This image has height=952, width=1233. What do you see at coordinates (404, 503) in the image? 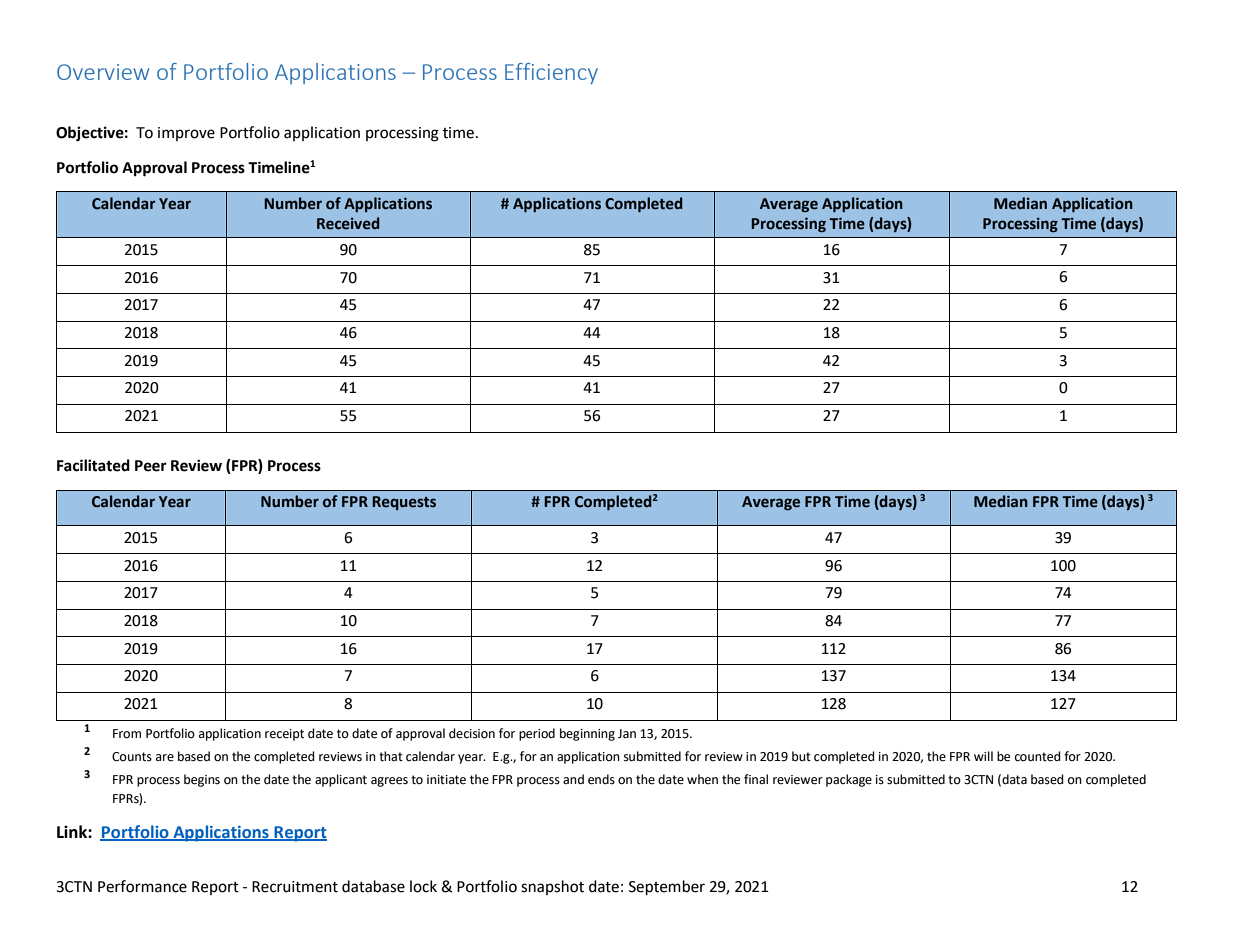
I see `Requests` at bounding box center [404, 503].
